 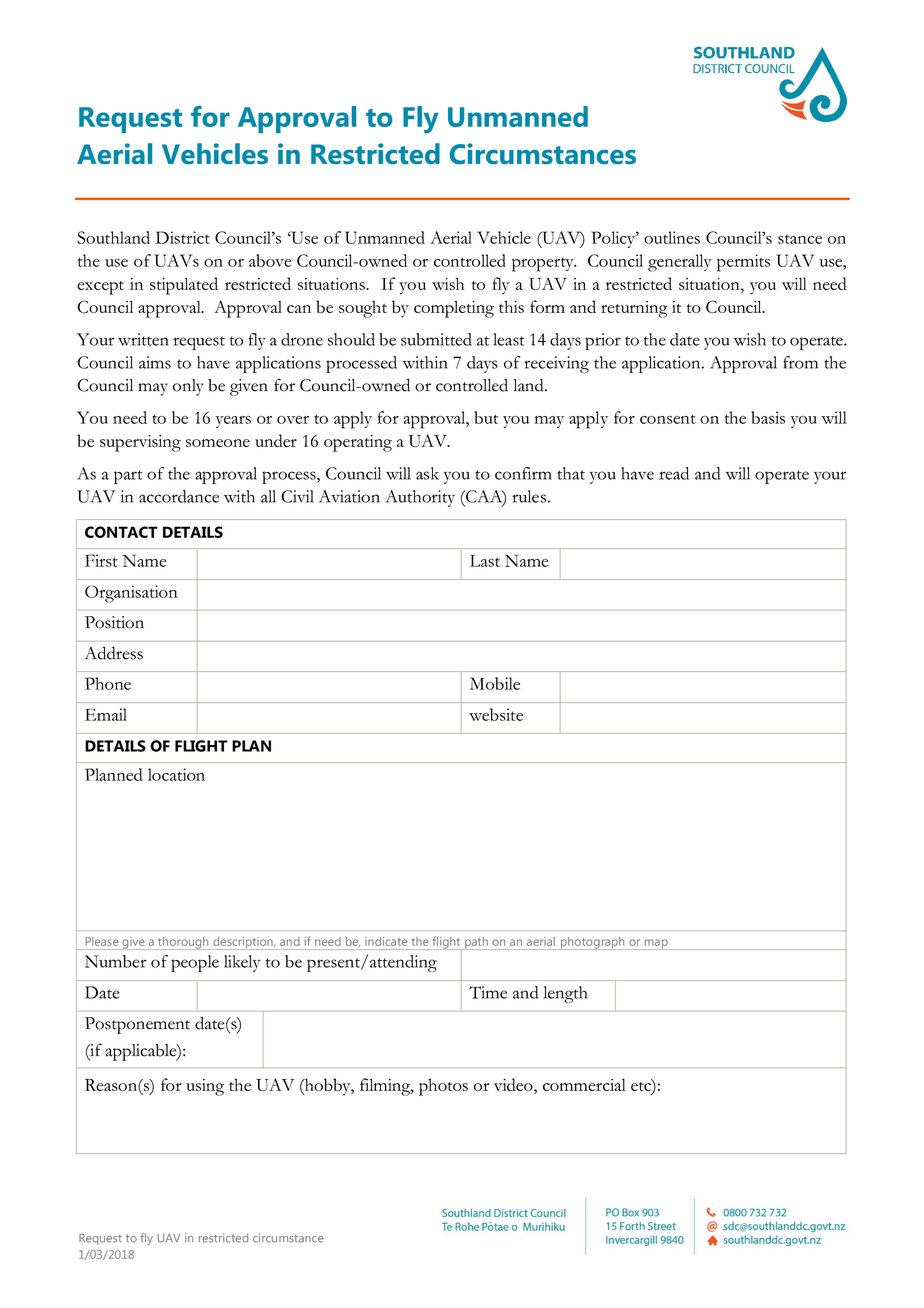 I want to click on stipulated, so click(x=184, y=286).
